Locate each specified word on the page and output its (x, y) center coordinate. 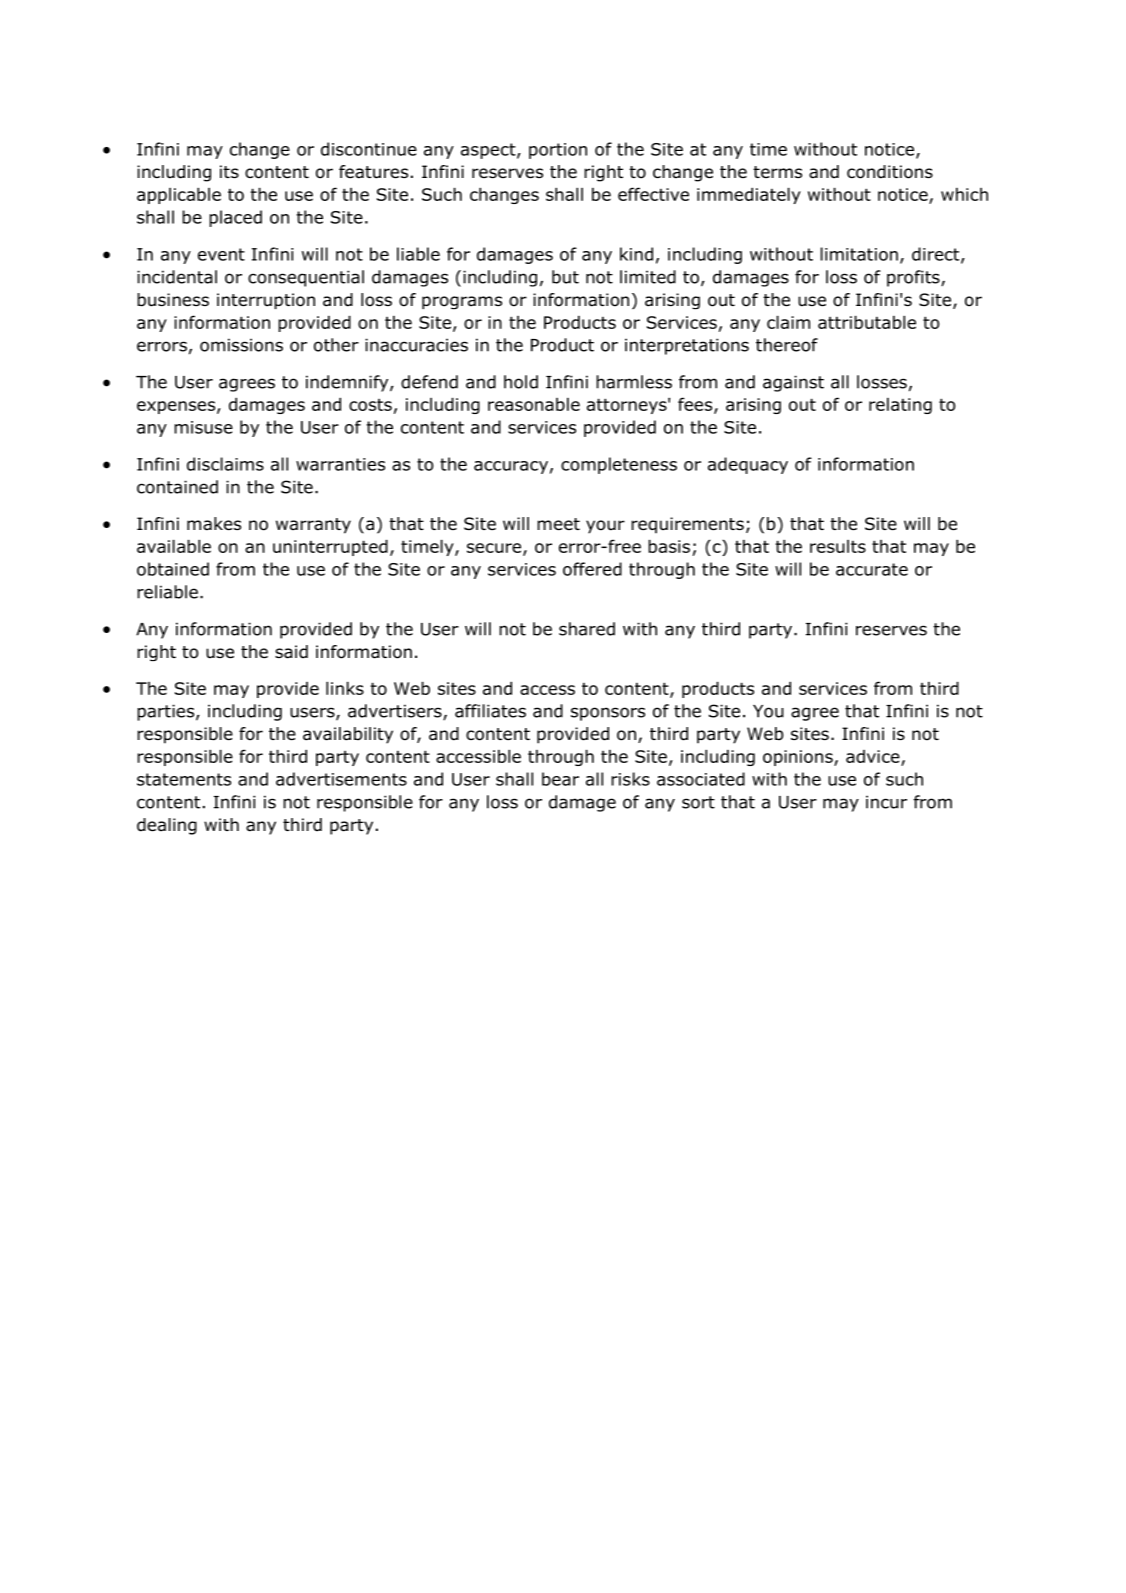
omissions (241, 345)
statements (184, 779)
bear (560, 779)
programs (462, 302)
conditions (890, 172)
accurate (872, 569)
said (291, 652)
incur (886, 802)
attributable (867, 322)
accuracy (511, 467)
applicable (179, 196)
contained (177, 487)
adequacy (748, 465)
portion (558, 151)
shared (587, 629)
